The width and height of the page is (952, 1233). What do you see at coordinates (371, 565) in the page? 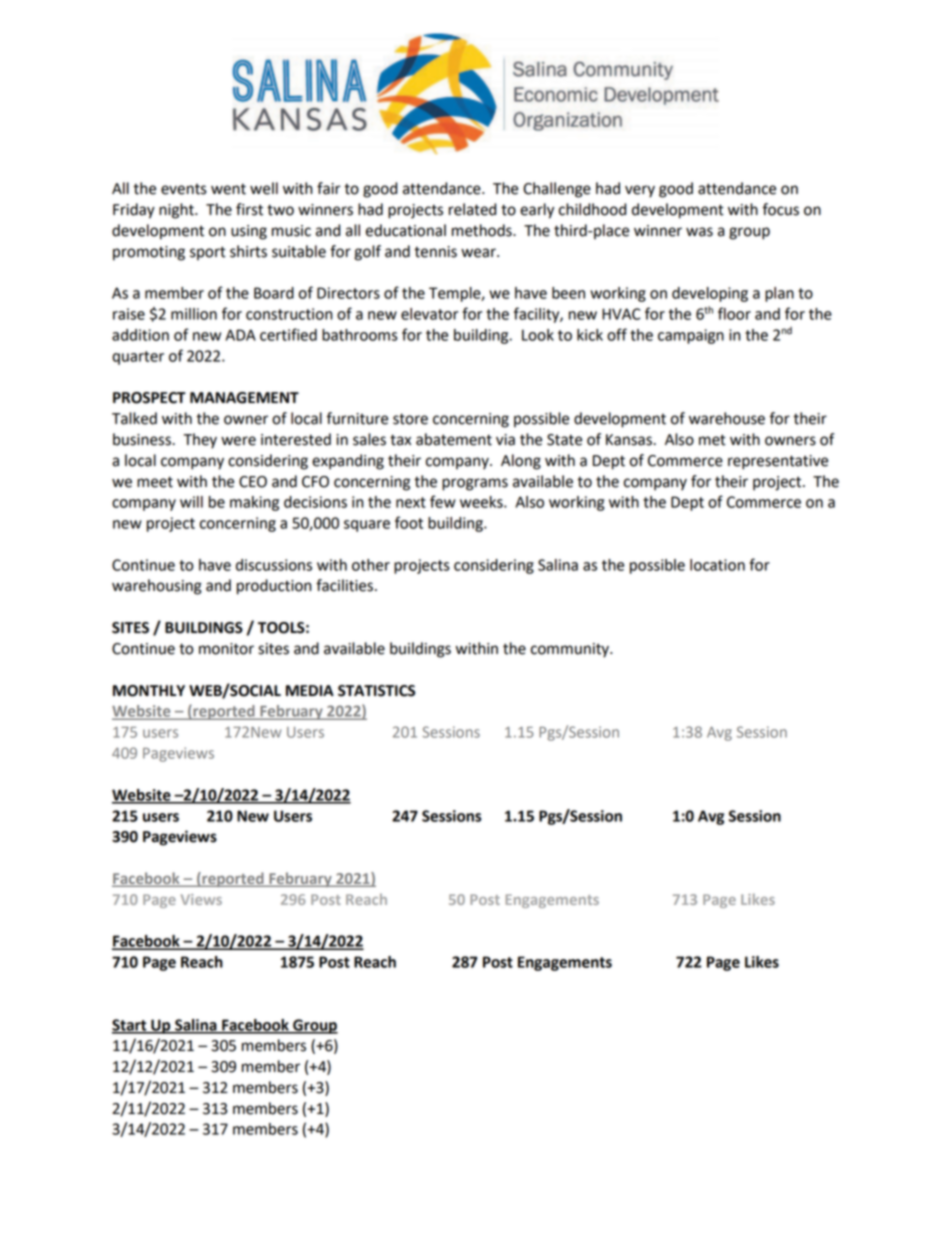
I see `other` at bounding box center [371, 565].
